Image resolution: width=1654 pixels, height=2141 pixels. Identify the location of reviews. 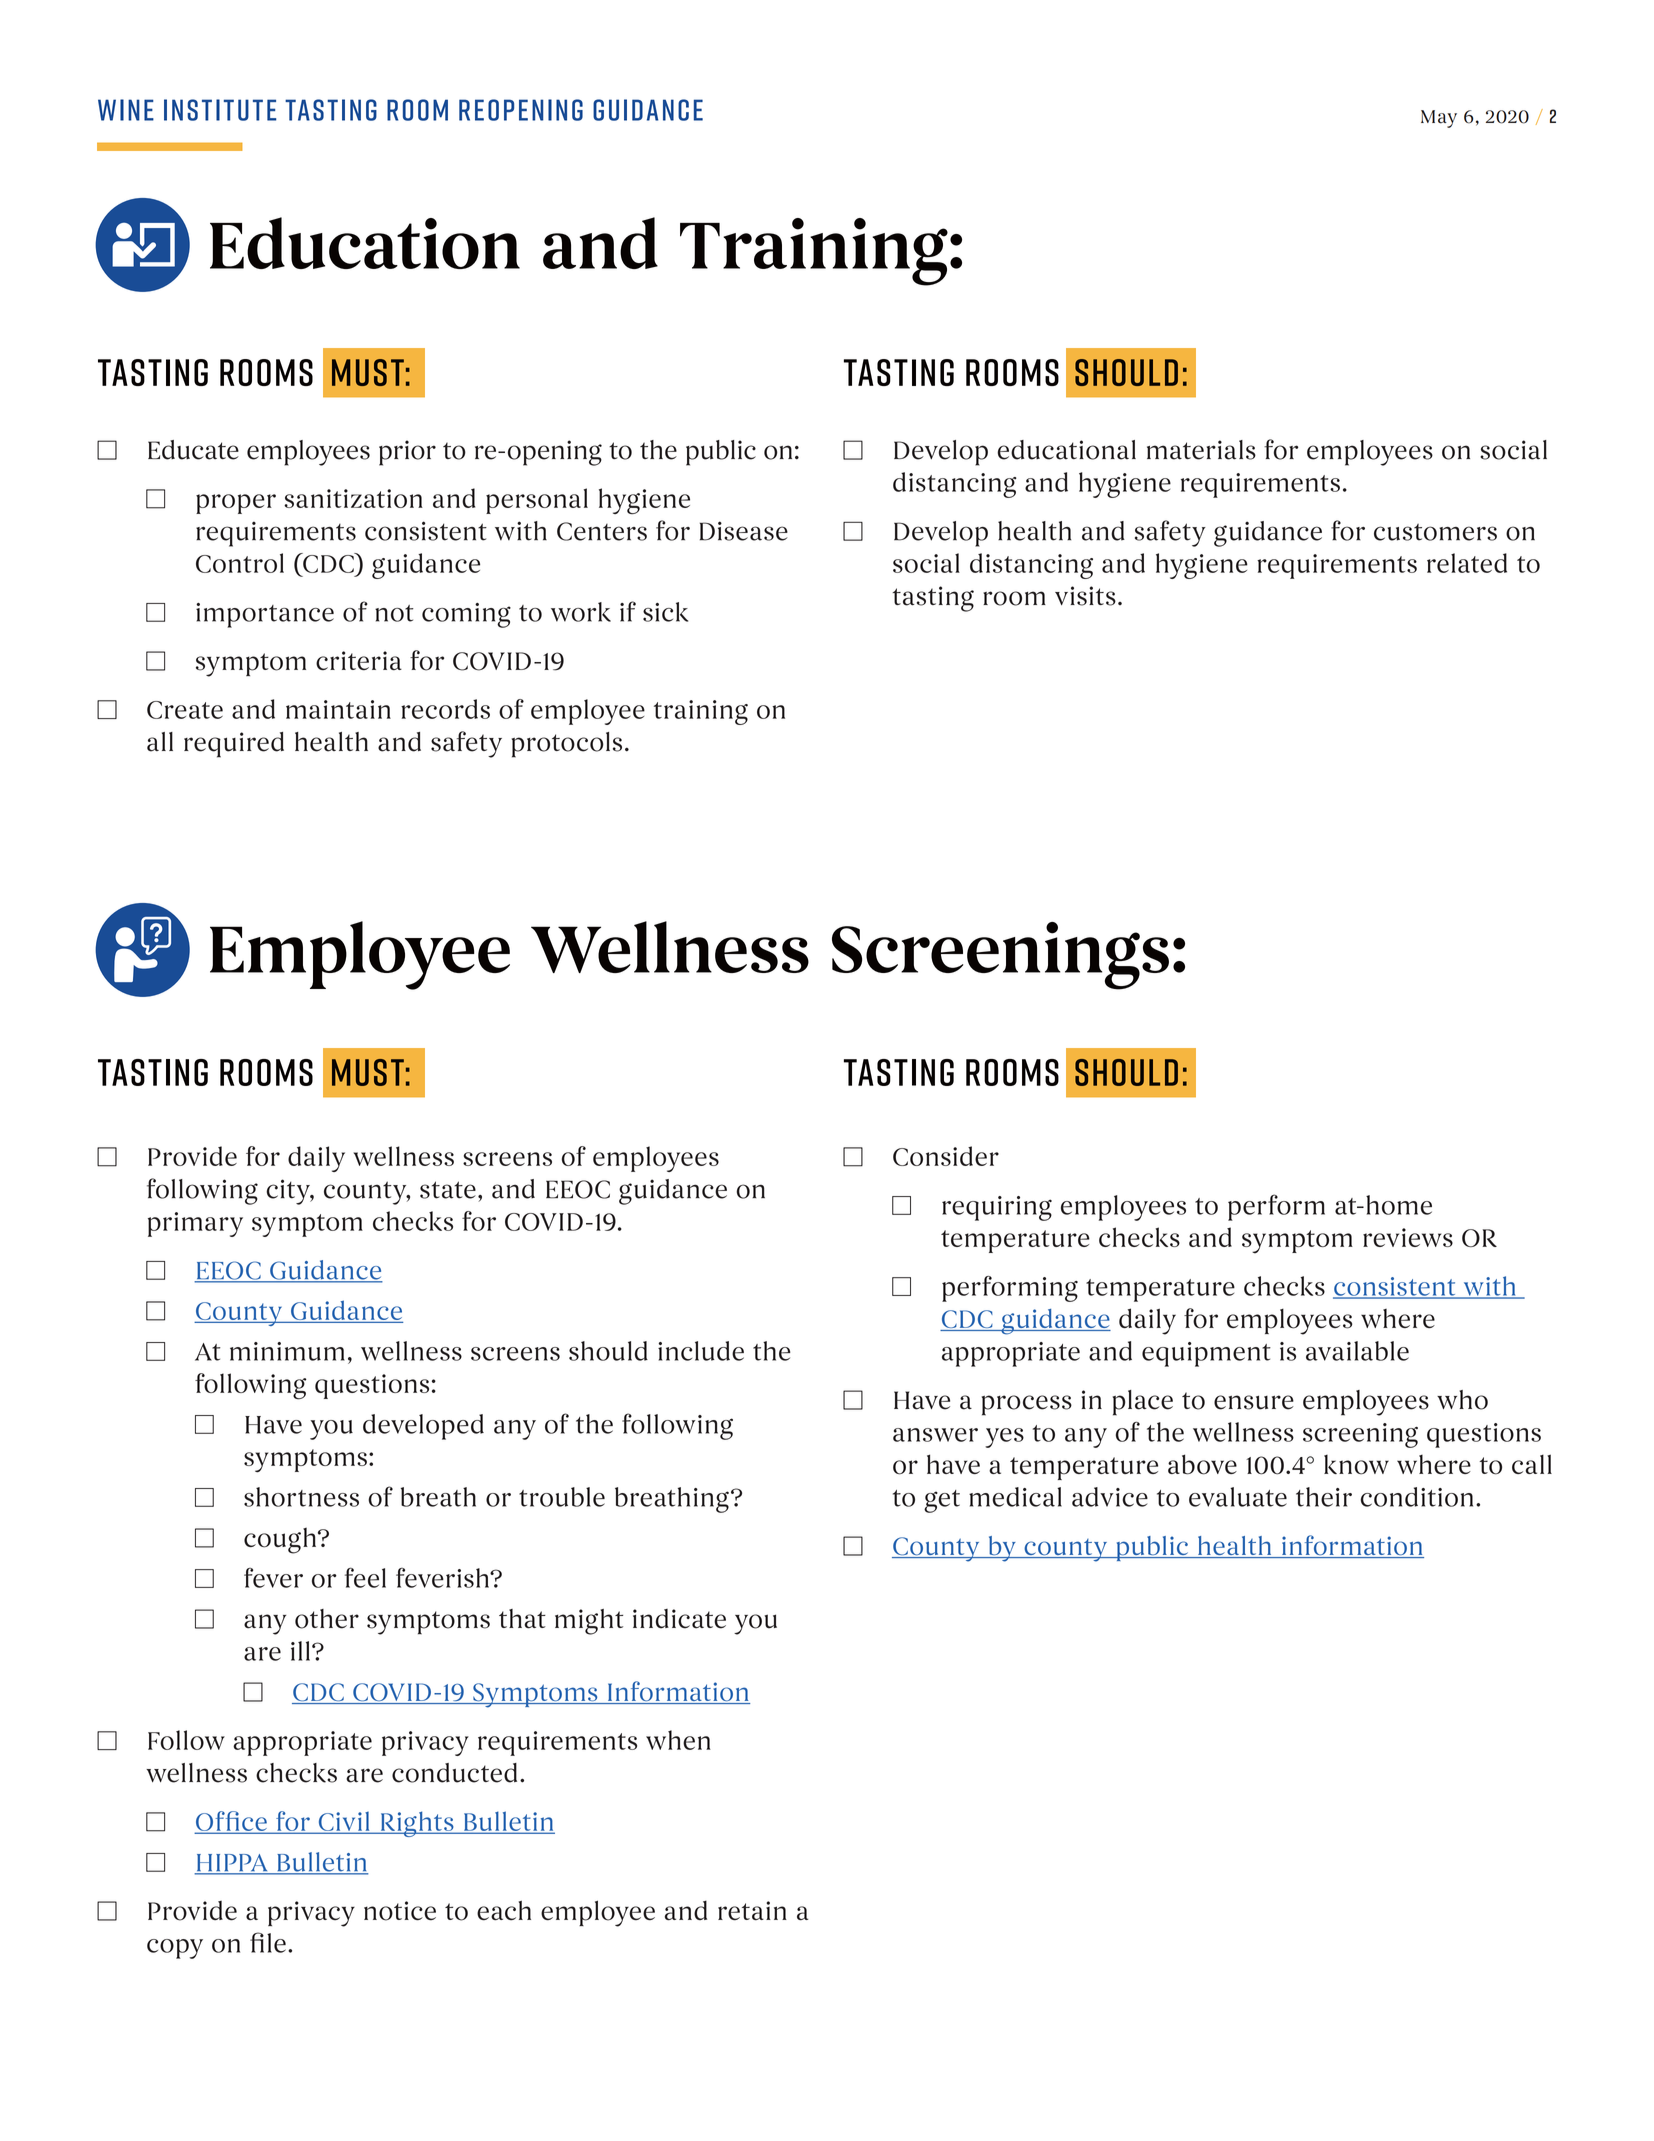
(1408, 1237).
